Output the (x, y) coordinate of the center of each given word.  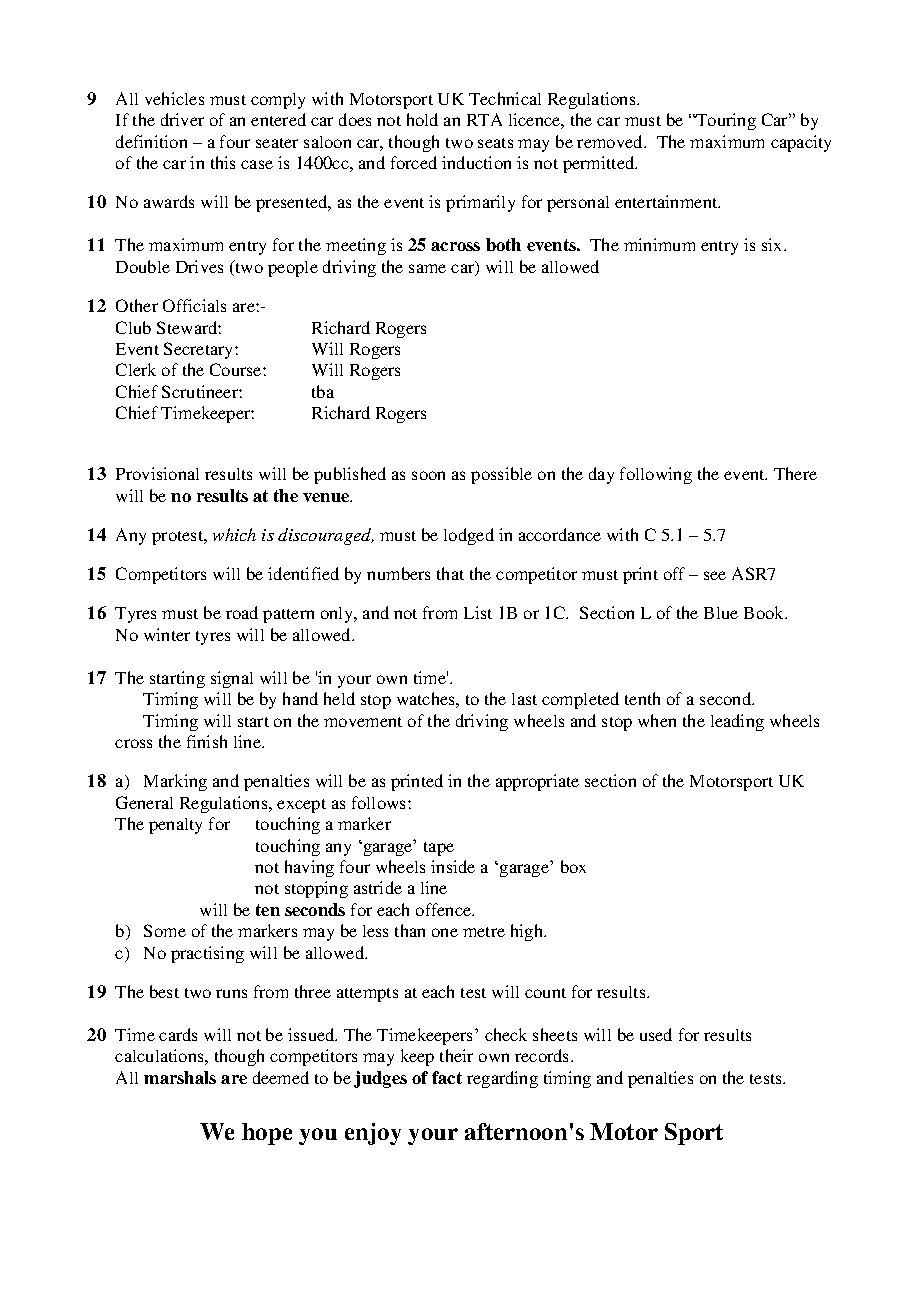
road (242, 612)
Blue (721, 613)
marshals (180, 1077)
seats (495, 143)
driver (182, 119)
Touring (725, 121)
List (478, 612)
